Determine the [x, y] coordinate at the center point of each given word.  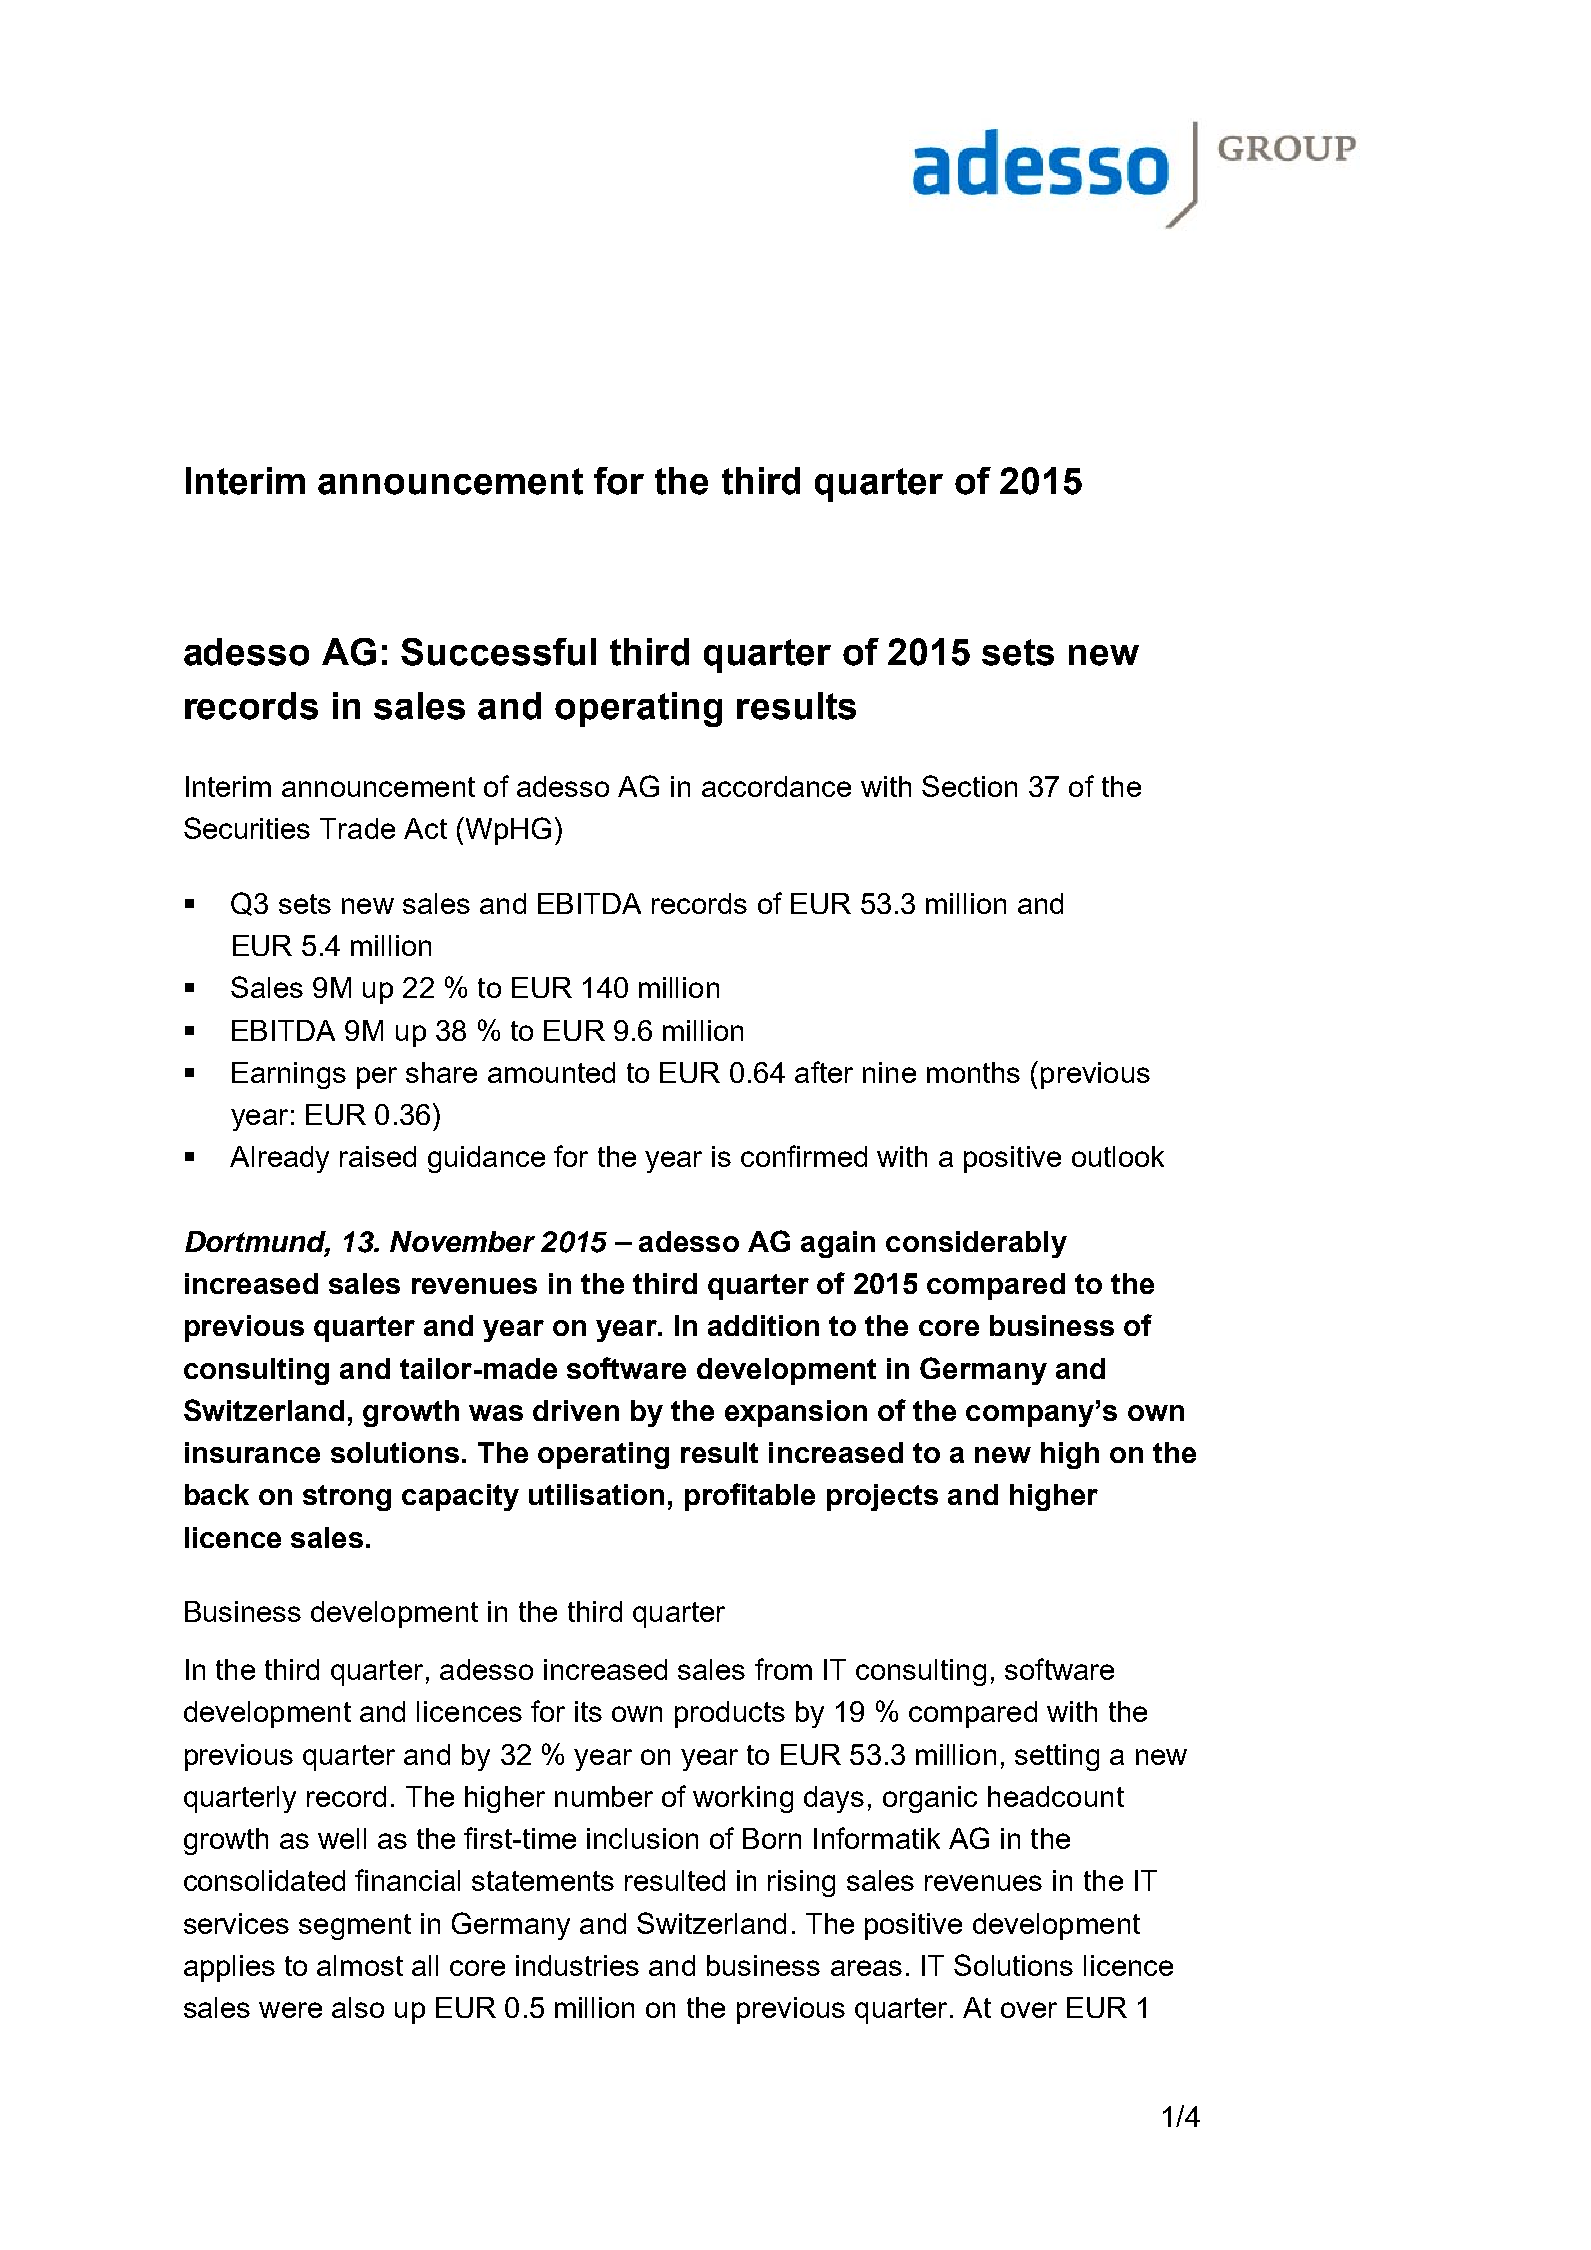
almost [360, 1965]
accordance [776, 786]
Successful [498, 652]
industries [577, 1965]
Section [969, 786]
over [1029, 2010]
